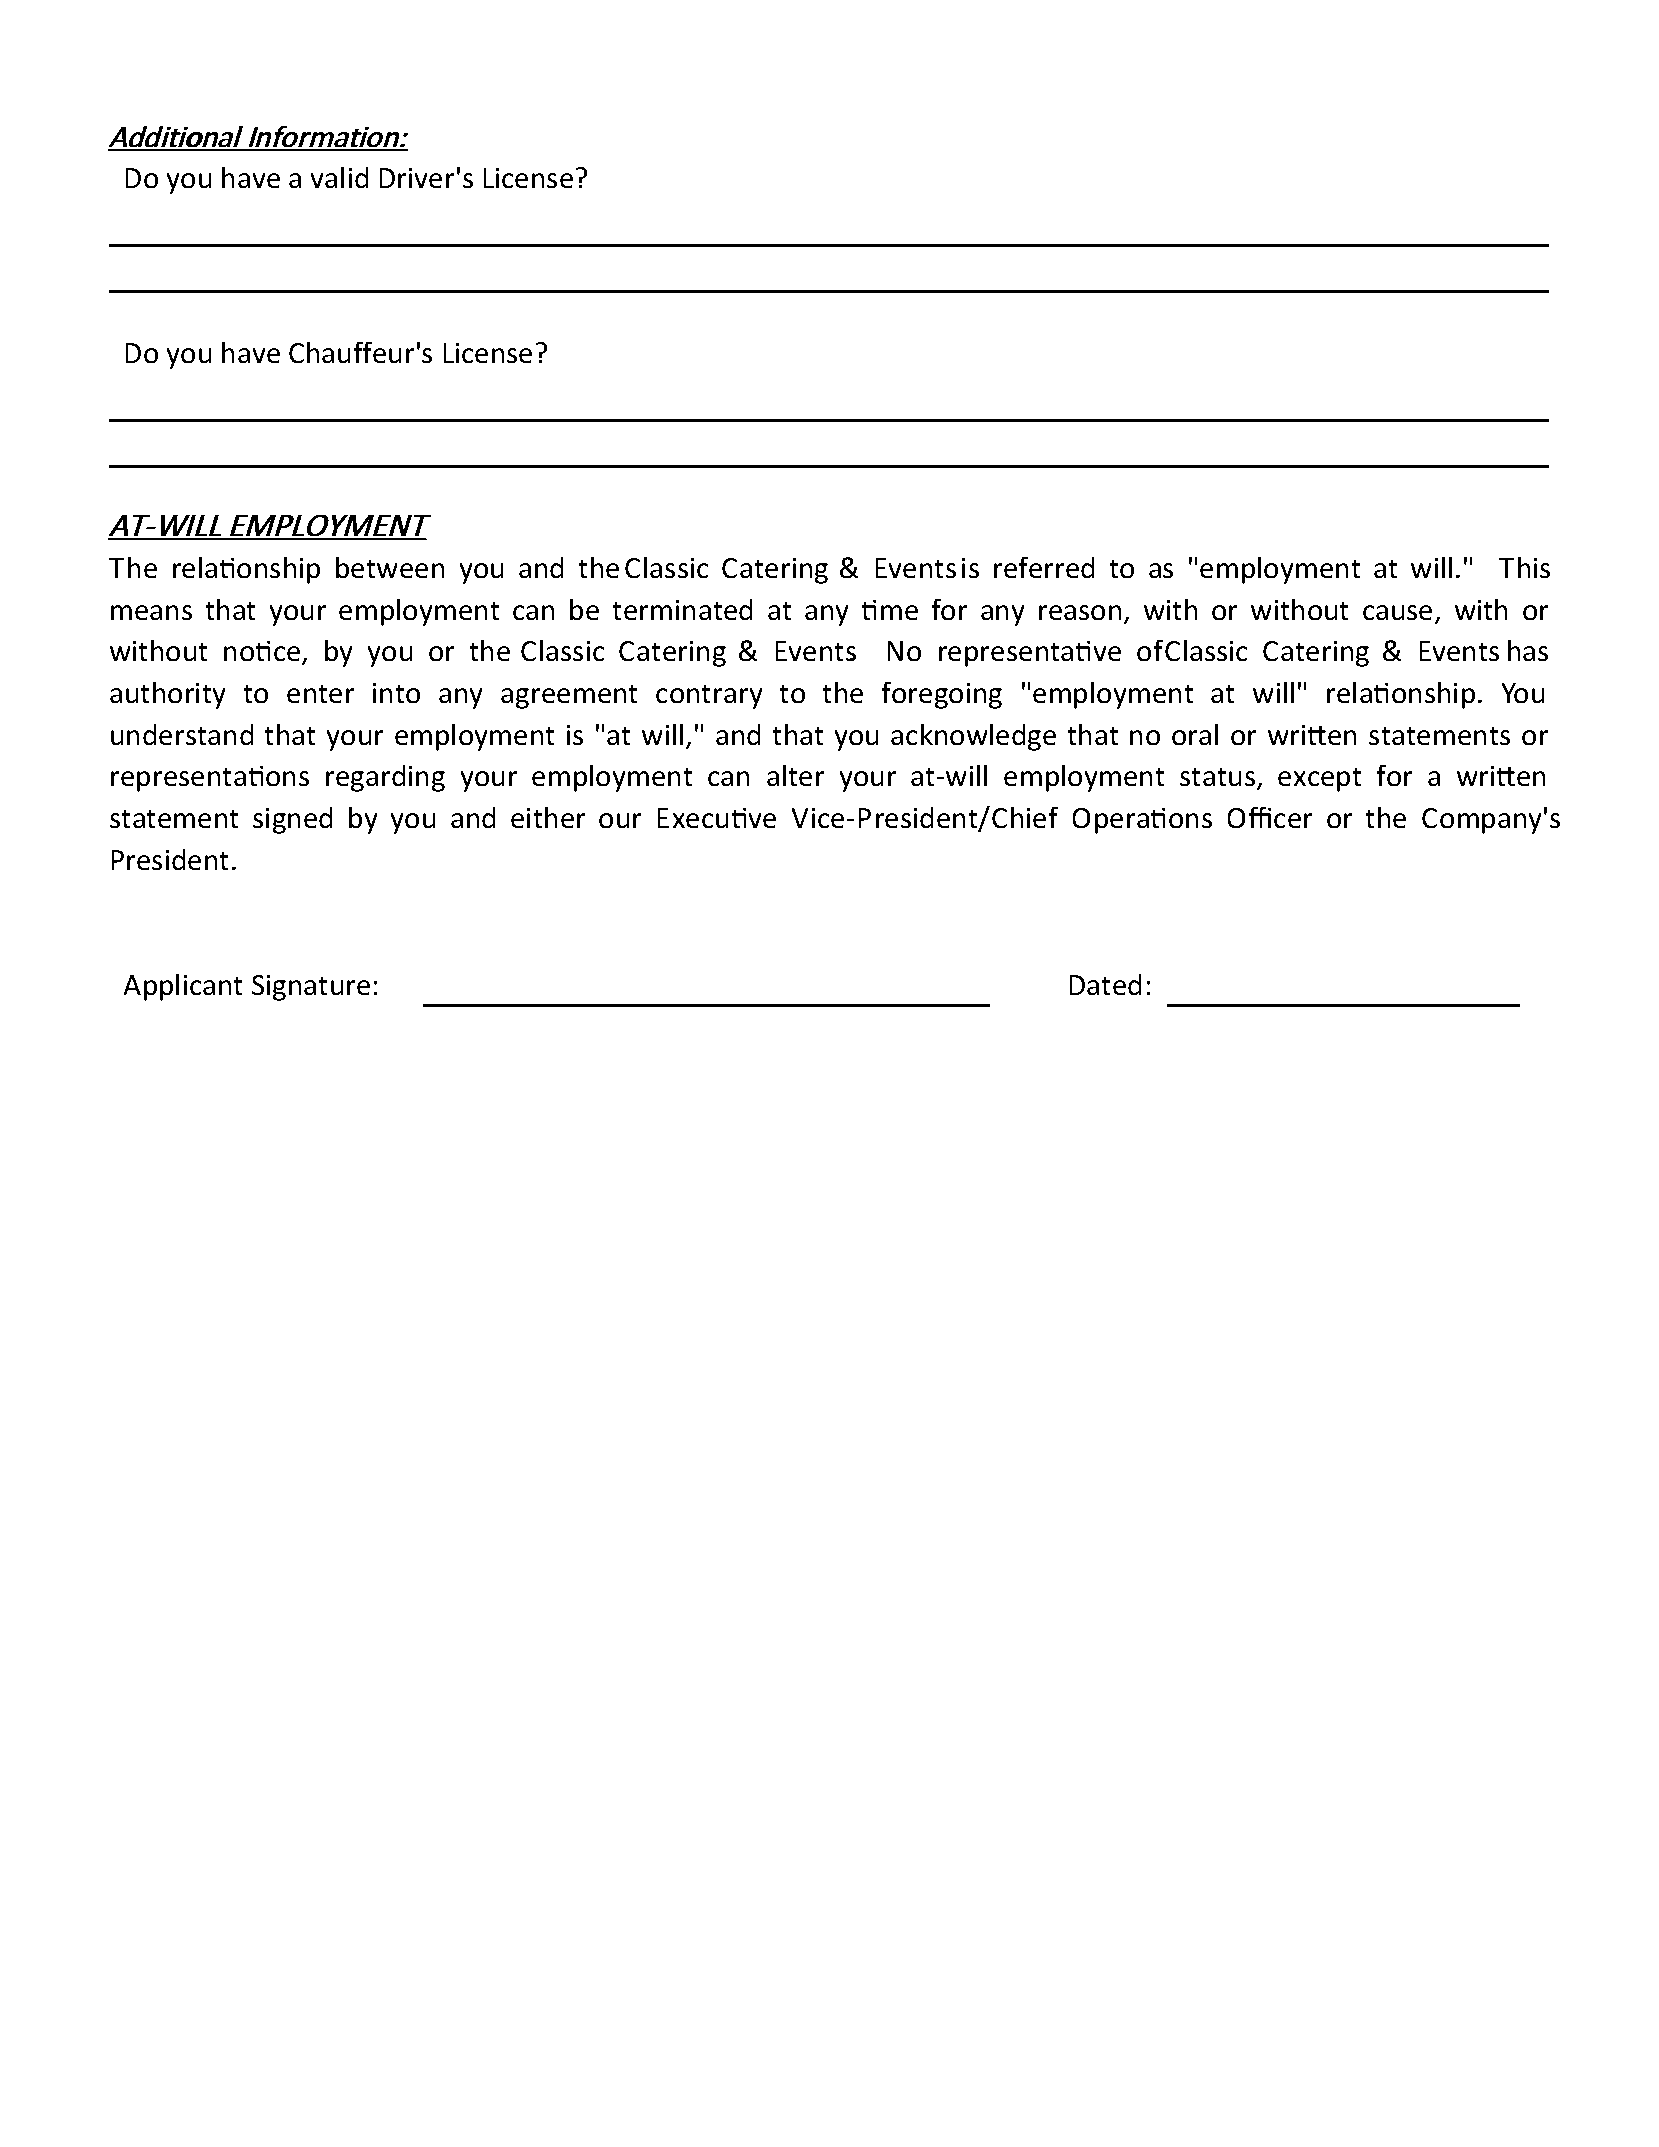 The width and height of the document is (1659, 2147). I want to click on Signature, so click(311, 988).
